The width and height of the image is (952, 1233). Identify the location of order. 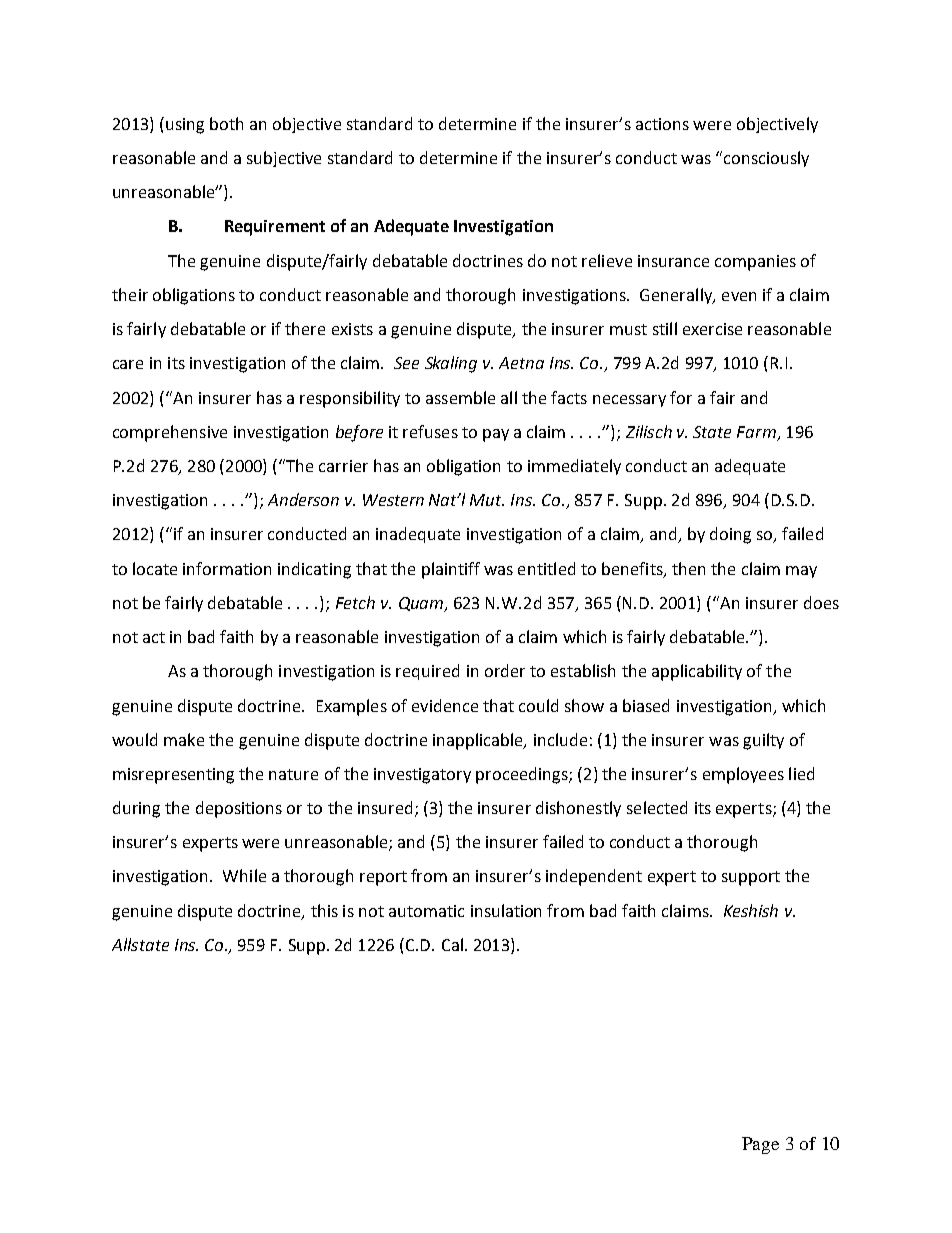
(505, 670).
